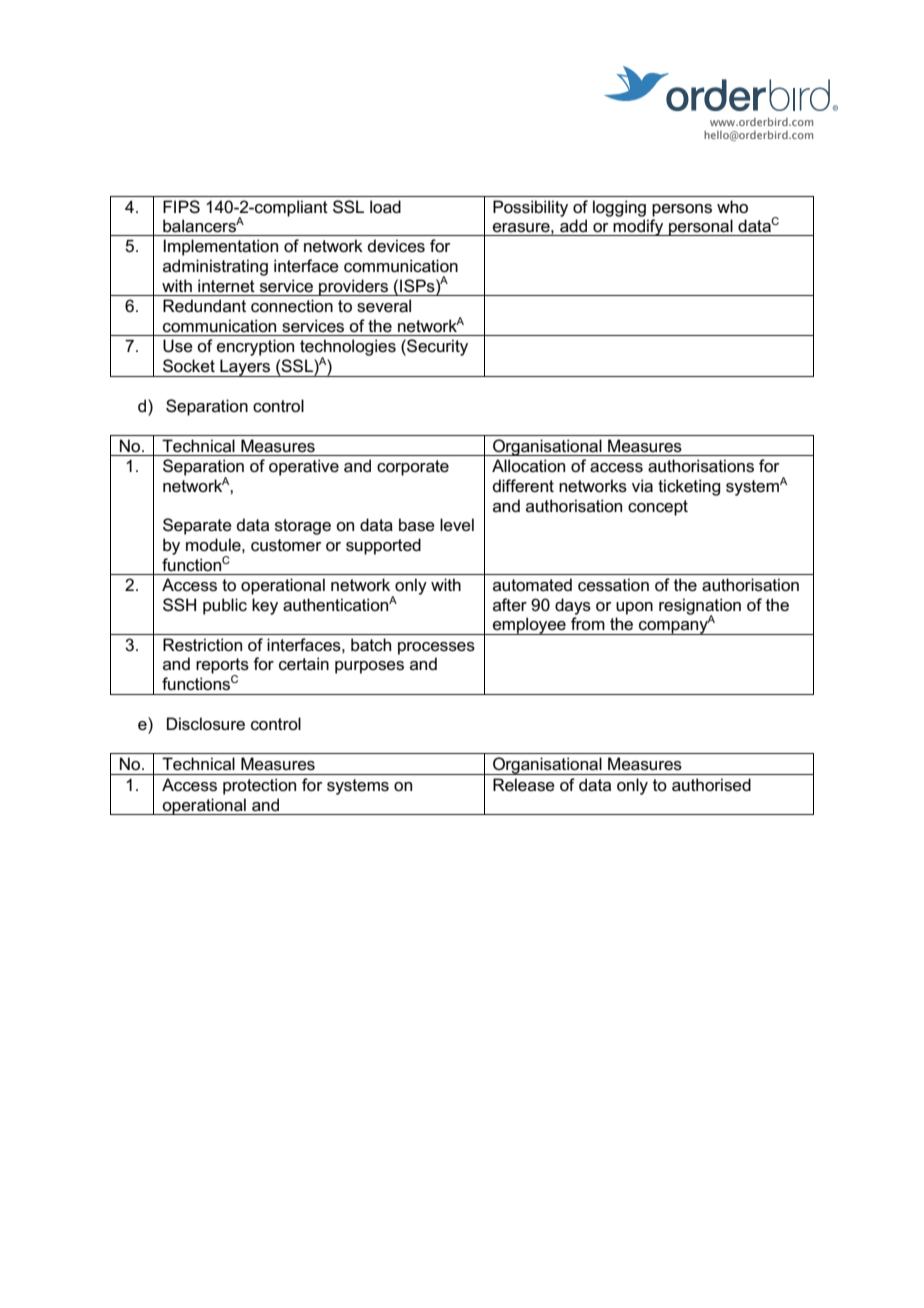 Image resolution: width=924 pixels, height=1308 pixels. I want to click on Layers, so click(245, 368).
